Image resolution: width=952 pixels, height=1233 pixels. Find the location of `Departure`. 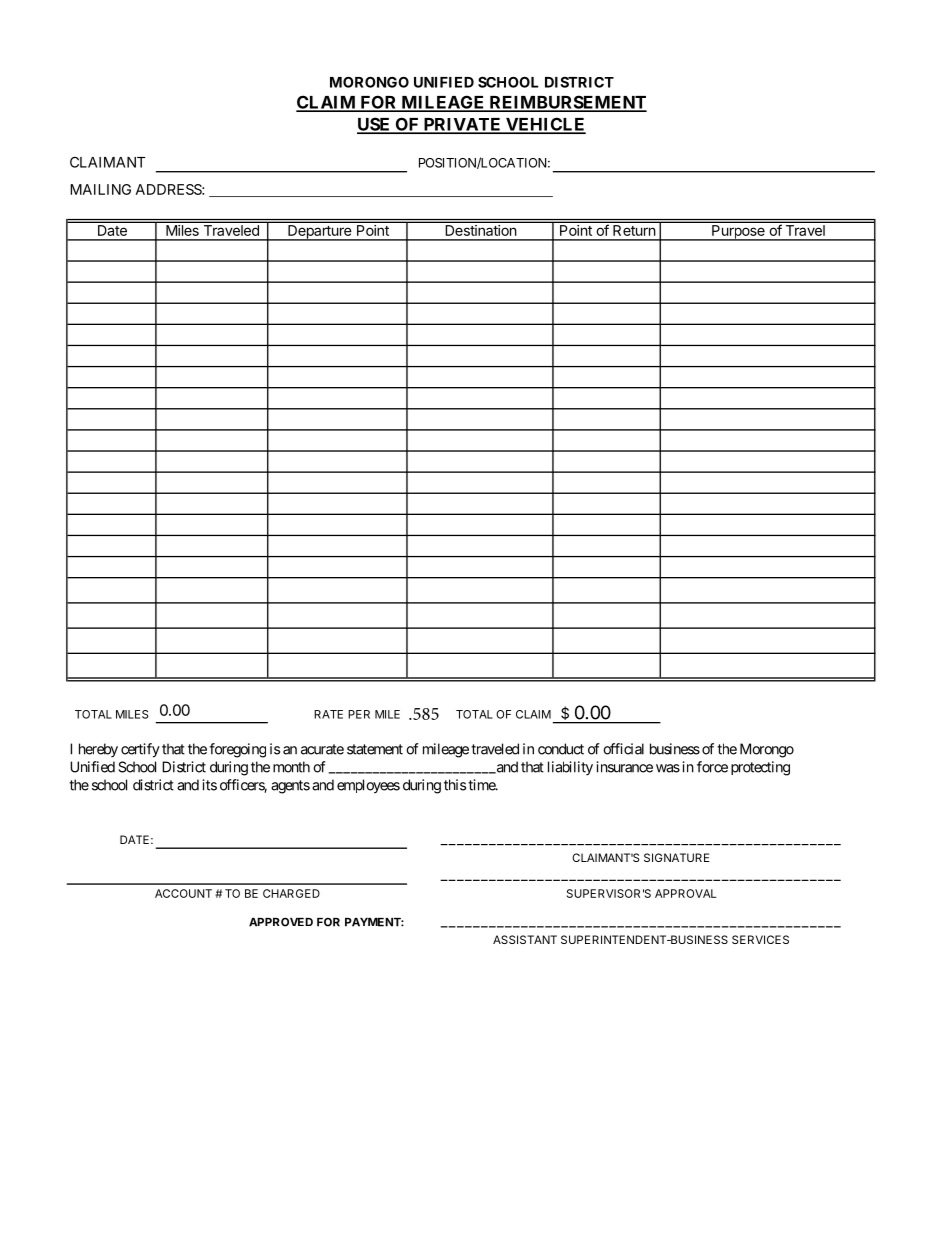

Departure is located at coordinates (320, 233).
